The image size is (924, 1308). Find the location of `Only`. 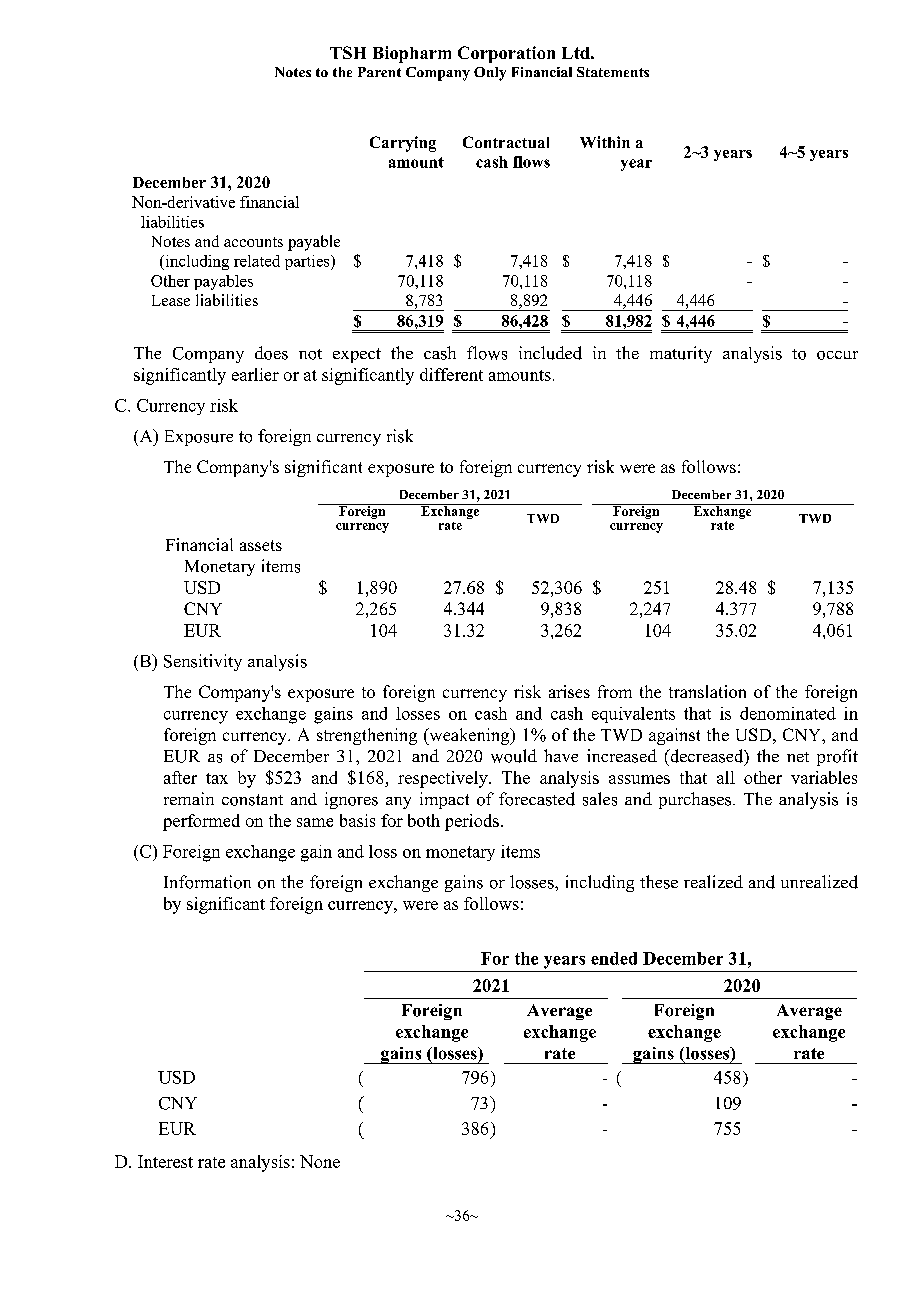

Only is located at coordinates (490, 74).
